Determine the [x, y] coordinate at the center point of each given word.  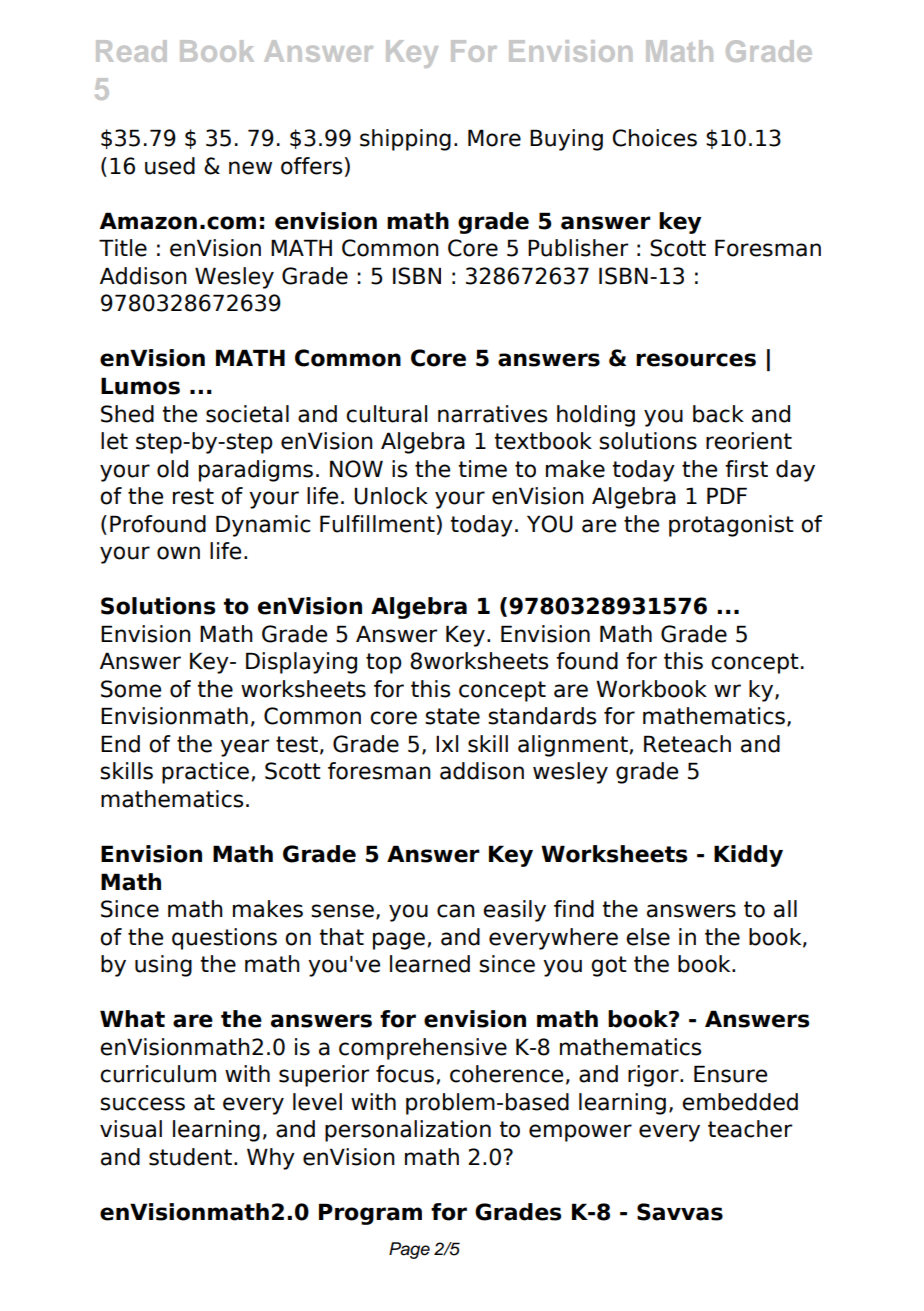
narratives [492, 414]
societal [247, 414]
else [648, 937]
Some [131, 689]
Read [131, 51]
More [494, 138]
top [384, 663]
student [190, 1157]
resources [696, 360]
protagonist [731, 526]
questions [224, 939]
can [456, 911]
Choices [654, 138]
